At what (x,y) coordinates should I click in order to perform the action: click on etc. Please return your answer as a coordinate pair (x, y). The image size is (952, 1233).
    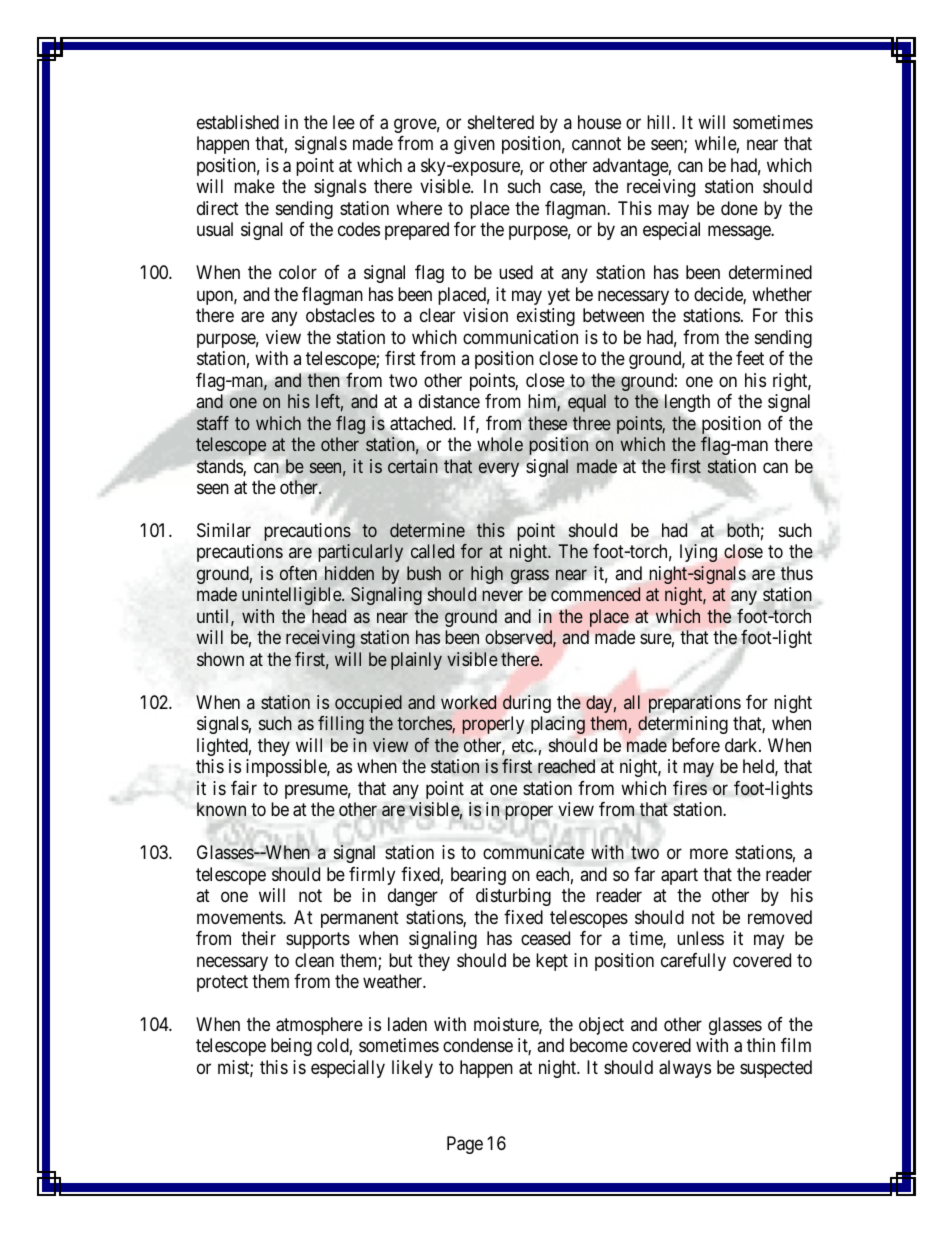
    Looking at the image, I should click on (523, 746).
